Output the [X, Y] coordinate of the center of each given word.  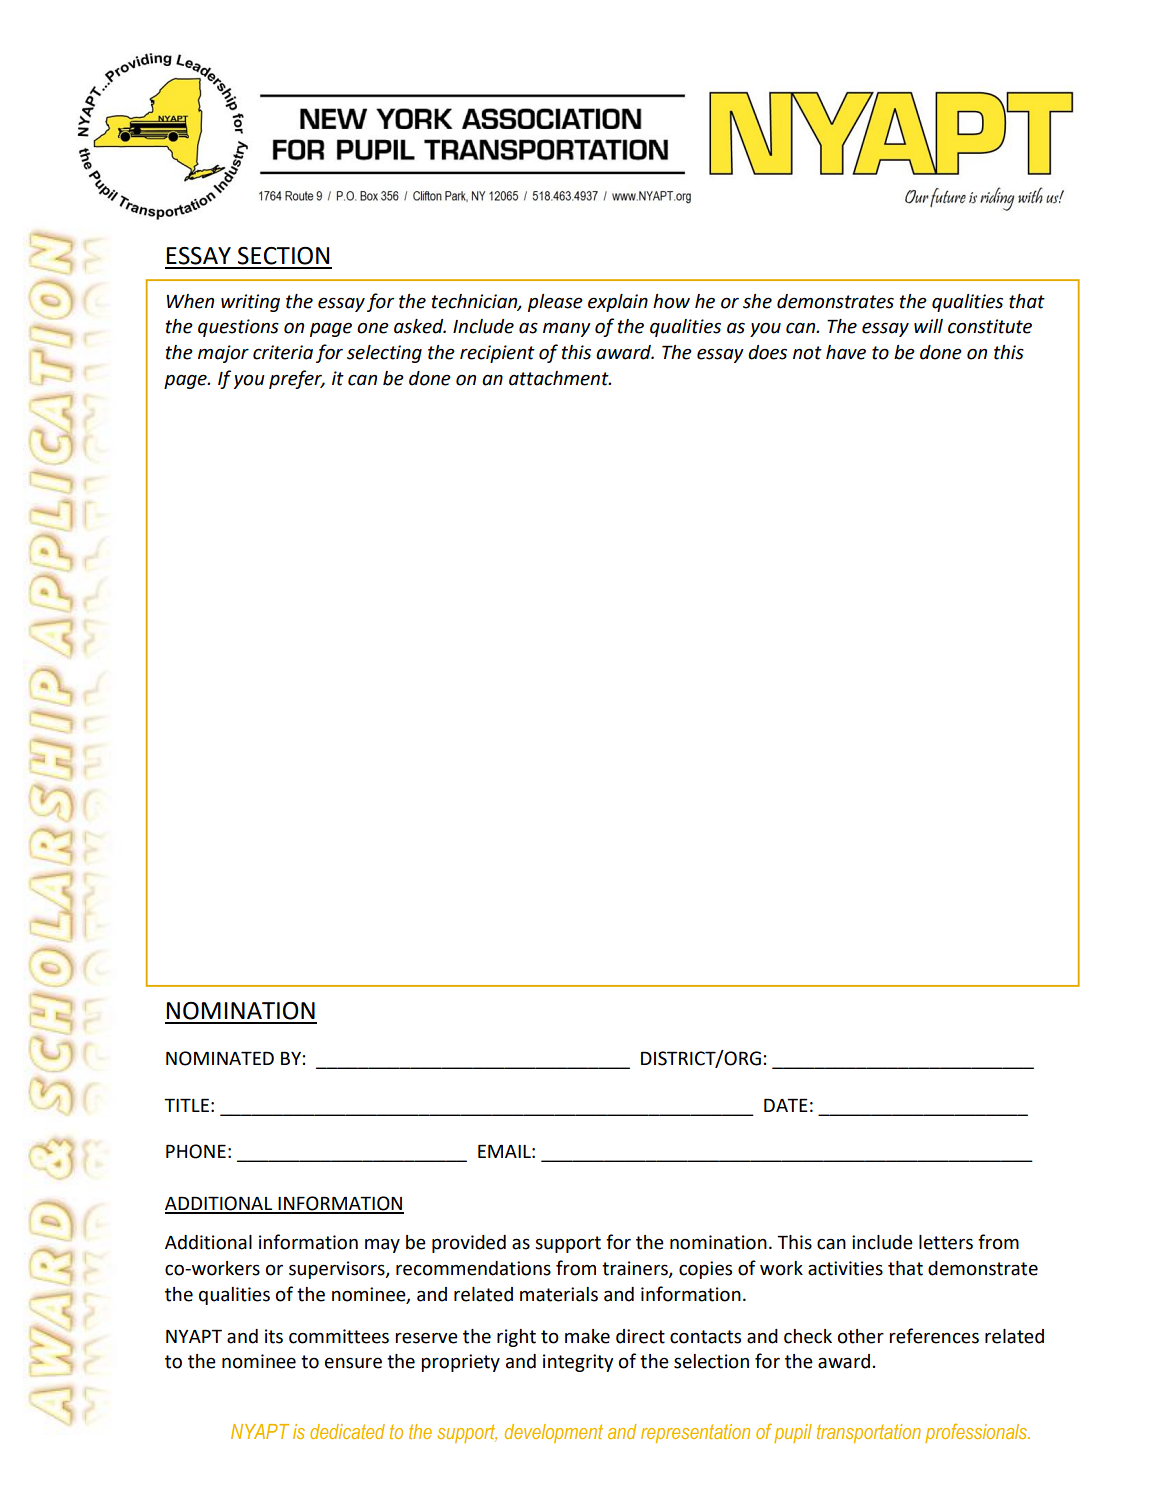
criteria [283, 352]
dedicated [347, 1431]
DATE [786, 1105]
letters [946, 1242]
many [567, 330]
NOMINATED [220, 1058]
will [928, 326]
